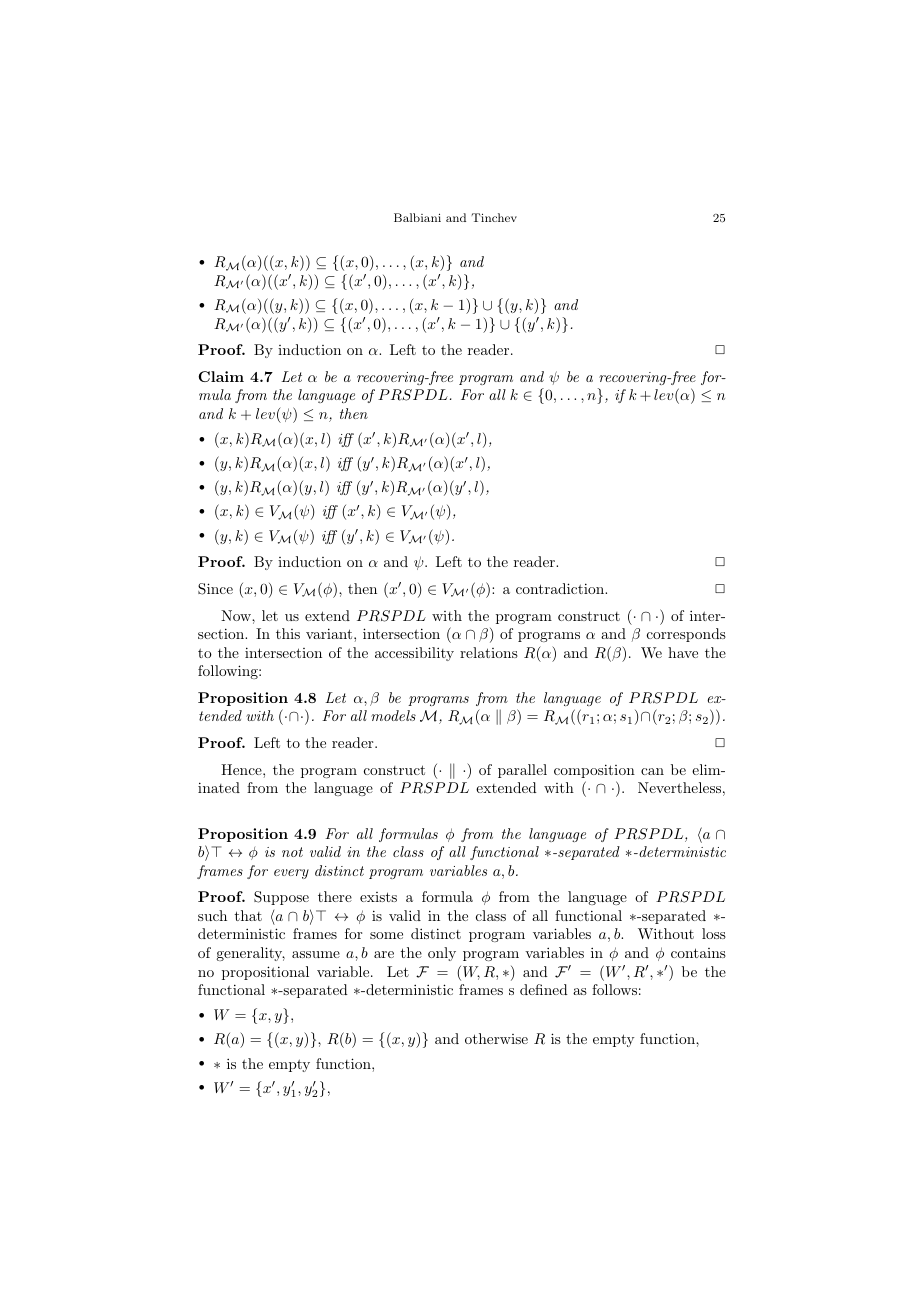  Describe the element at coordinates (221, 376) in the page. I see `Claim` at that location.
